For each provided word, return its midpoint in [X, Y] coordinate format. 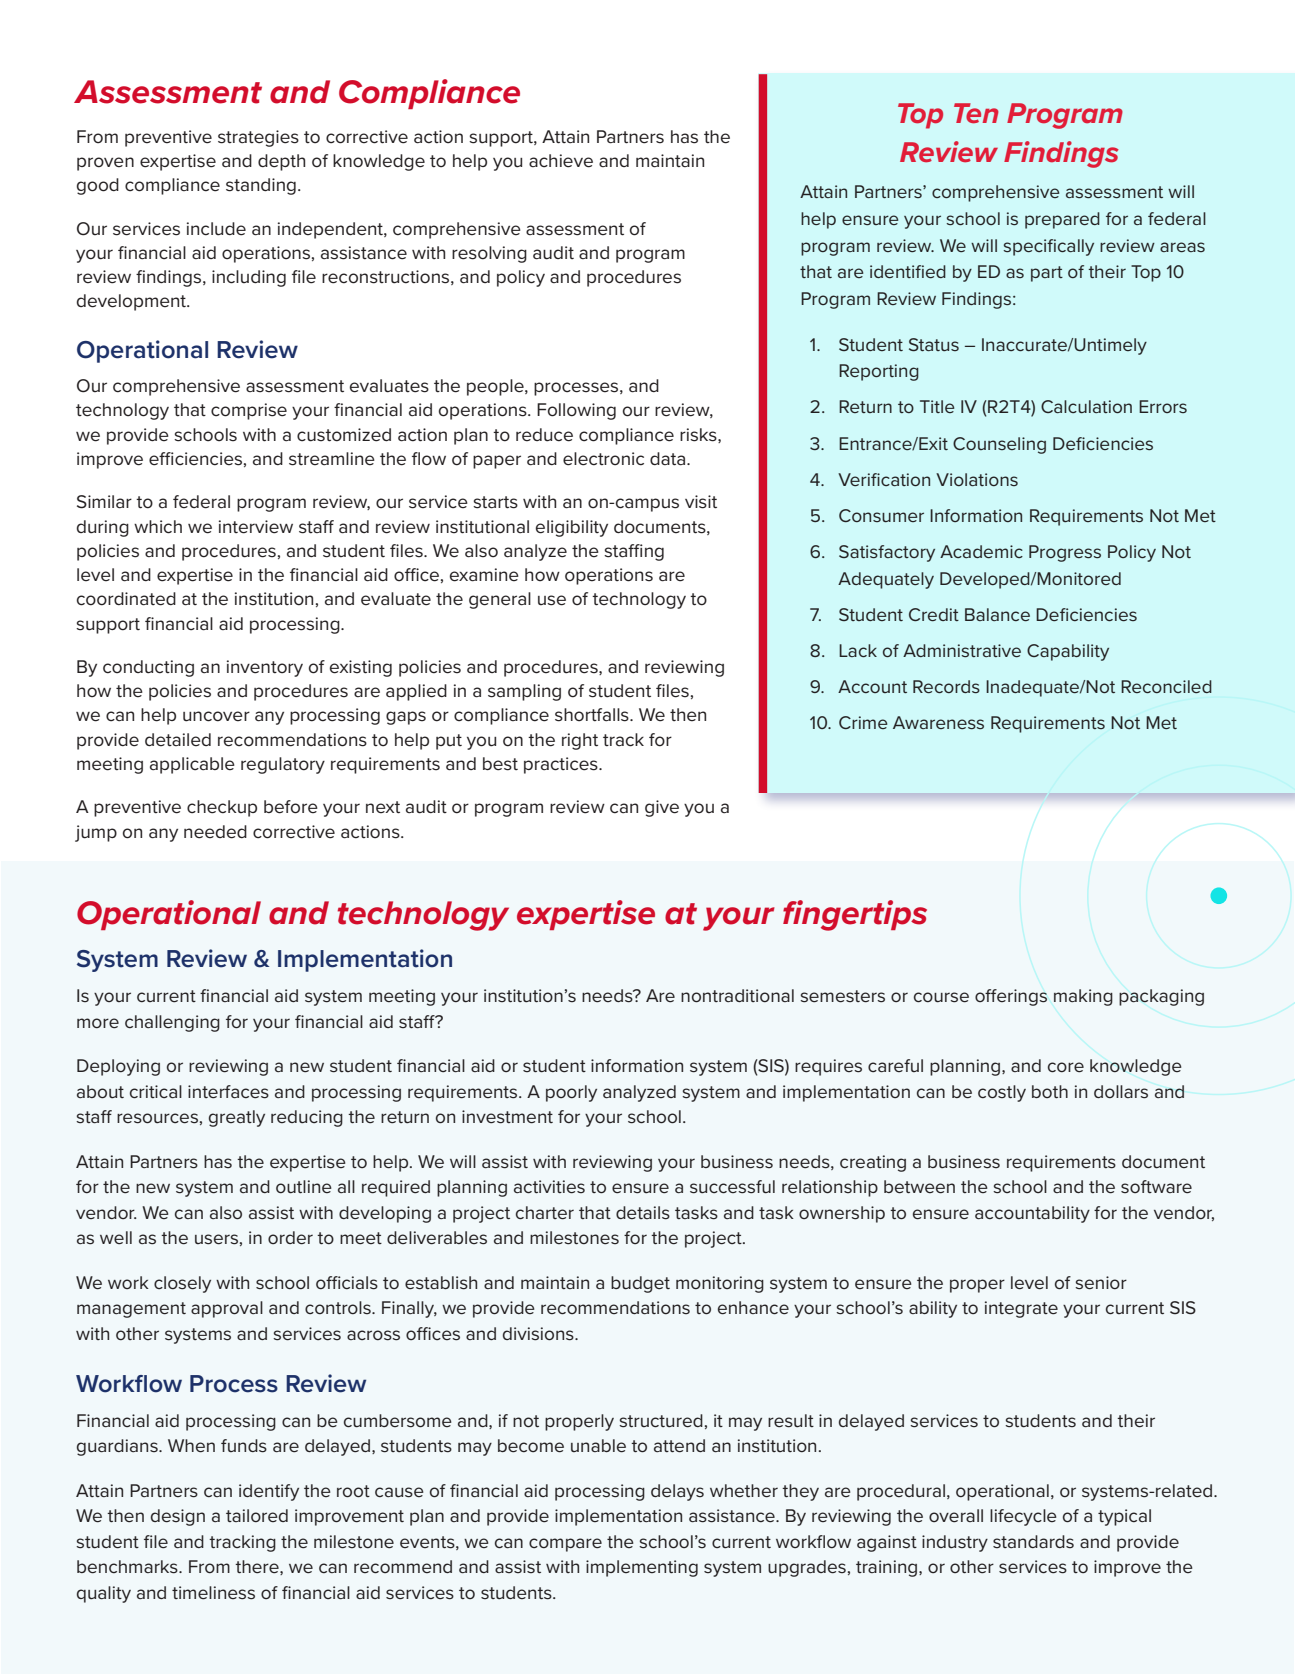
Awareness [938, 723]
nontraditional [737, 996]
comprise [249, 411]
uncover [216, 716]
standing [261, 186]
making [1083, 997]
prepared [1062, 220]
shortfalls [593, 715]
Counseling [999, 445]
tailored [257, 1515]
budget [640, 1284]
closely [182, 1284]
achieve [561, 161]
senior [1101, 1283]
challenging [172, 1023]
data [669, 459]
